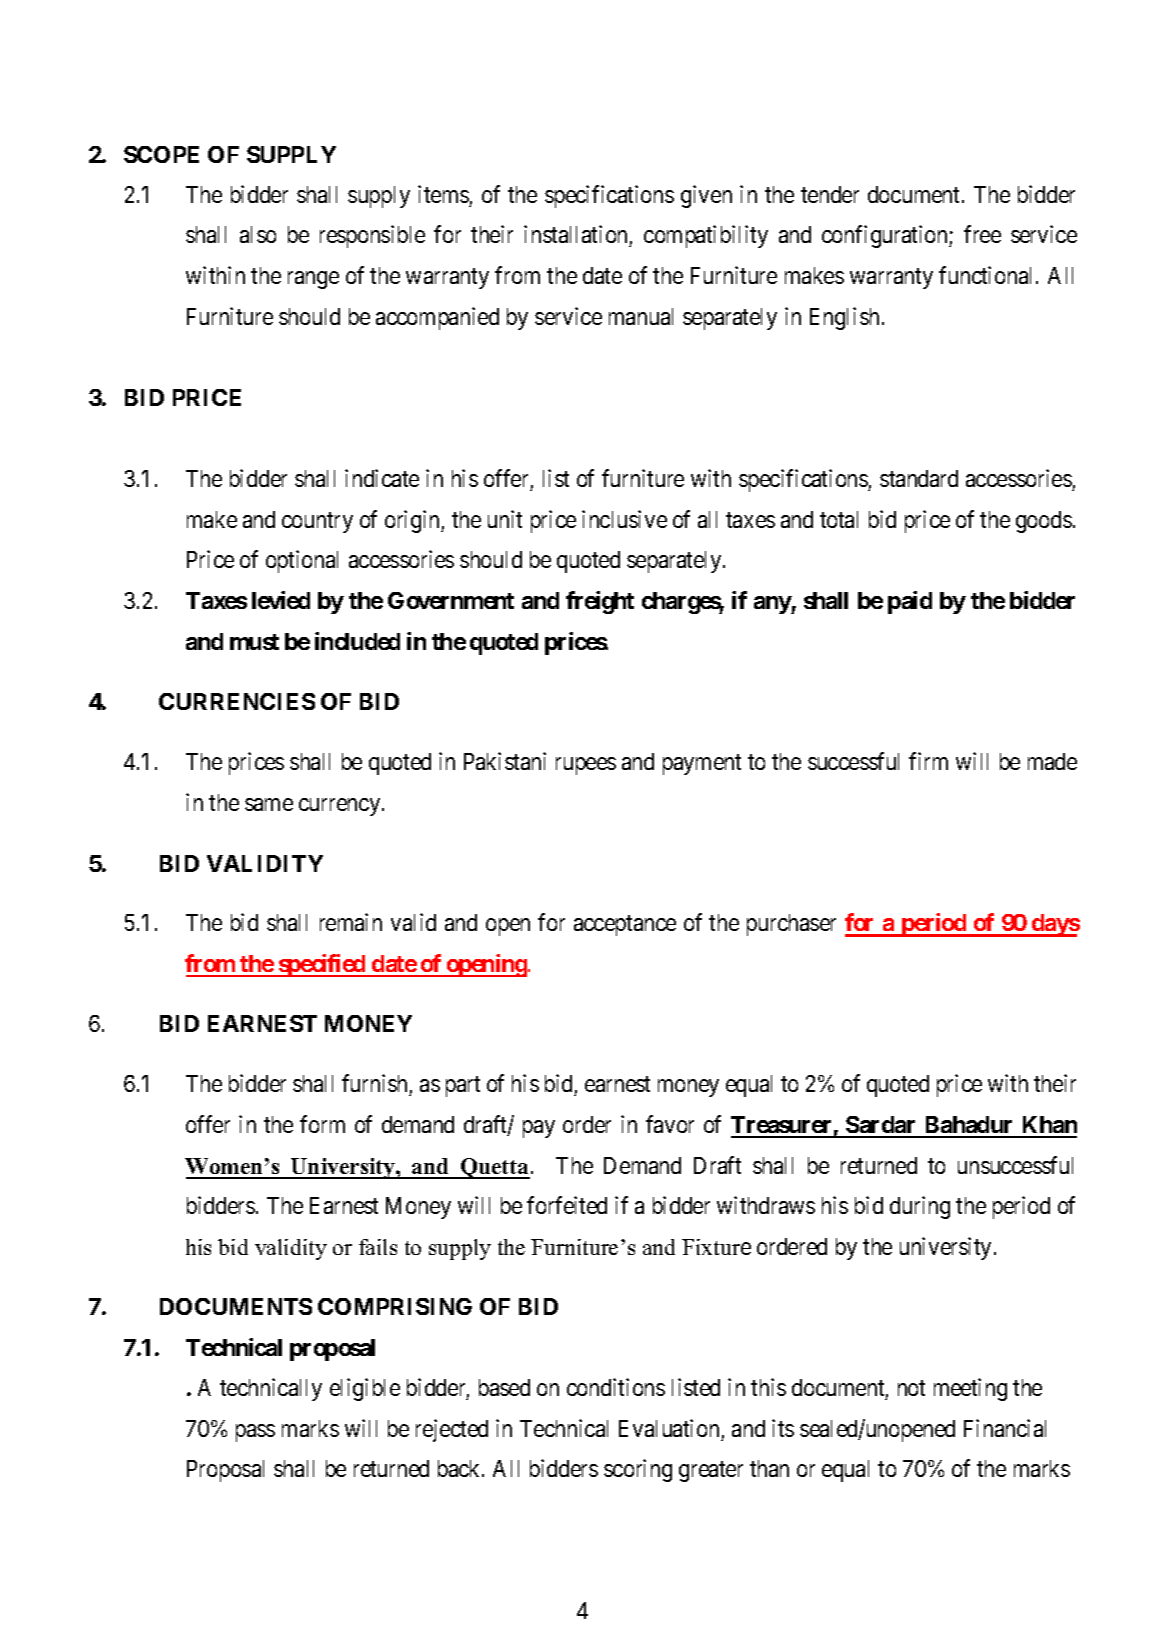 This document has height=1652, width=1168. What do you see at coordinates (625, 926) in the document?
I see `acceptance` at bounding box center [625, 926].
